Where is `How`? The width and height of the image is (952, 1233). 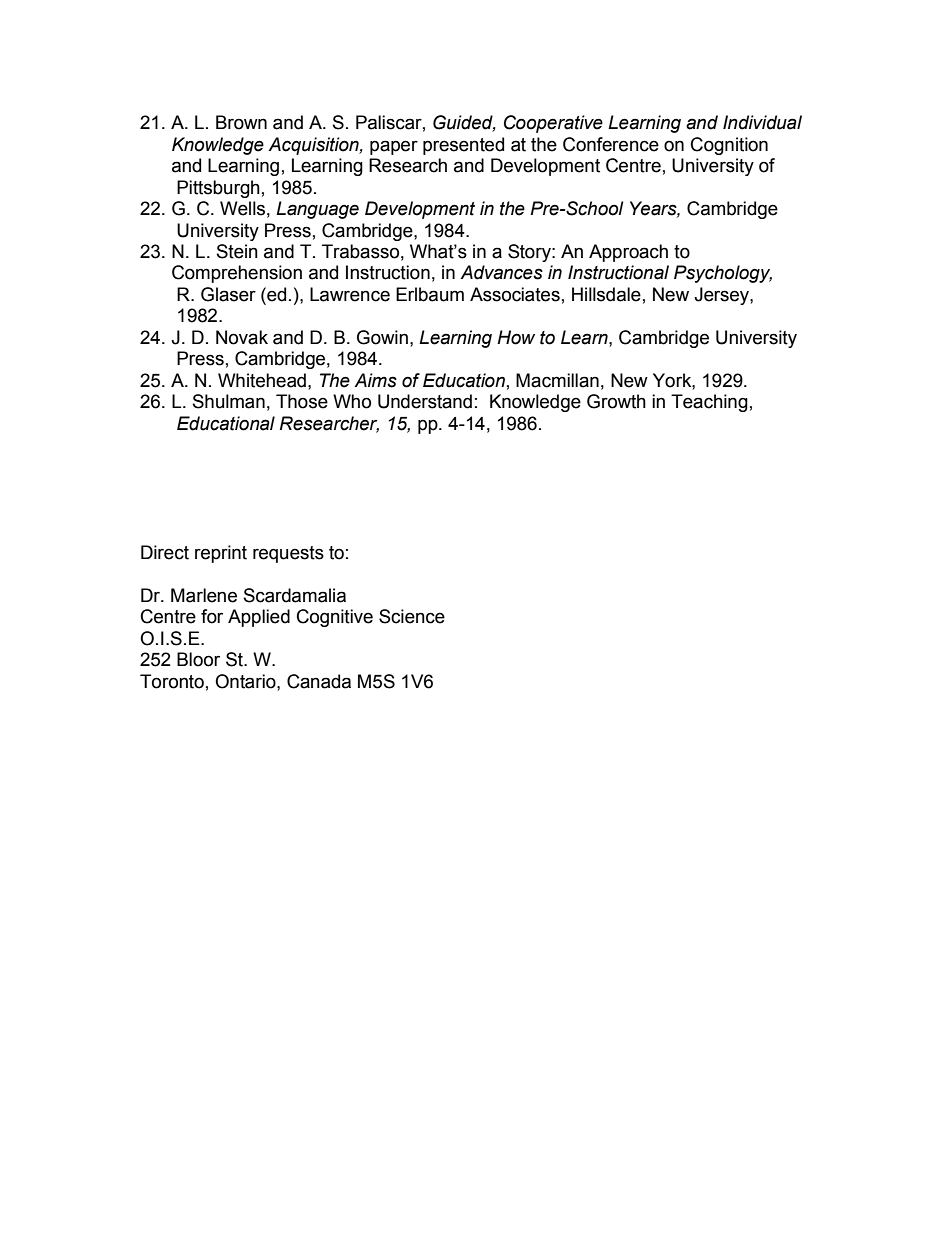
How is located at coordinates (516, 337).
